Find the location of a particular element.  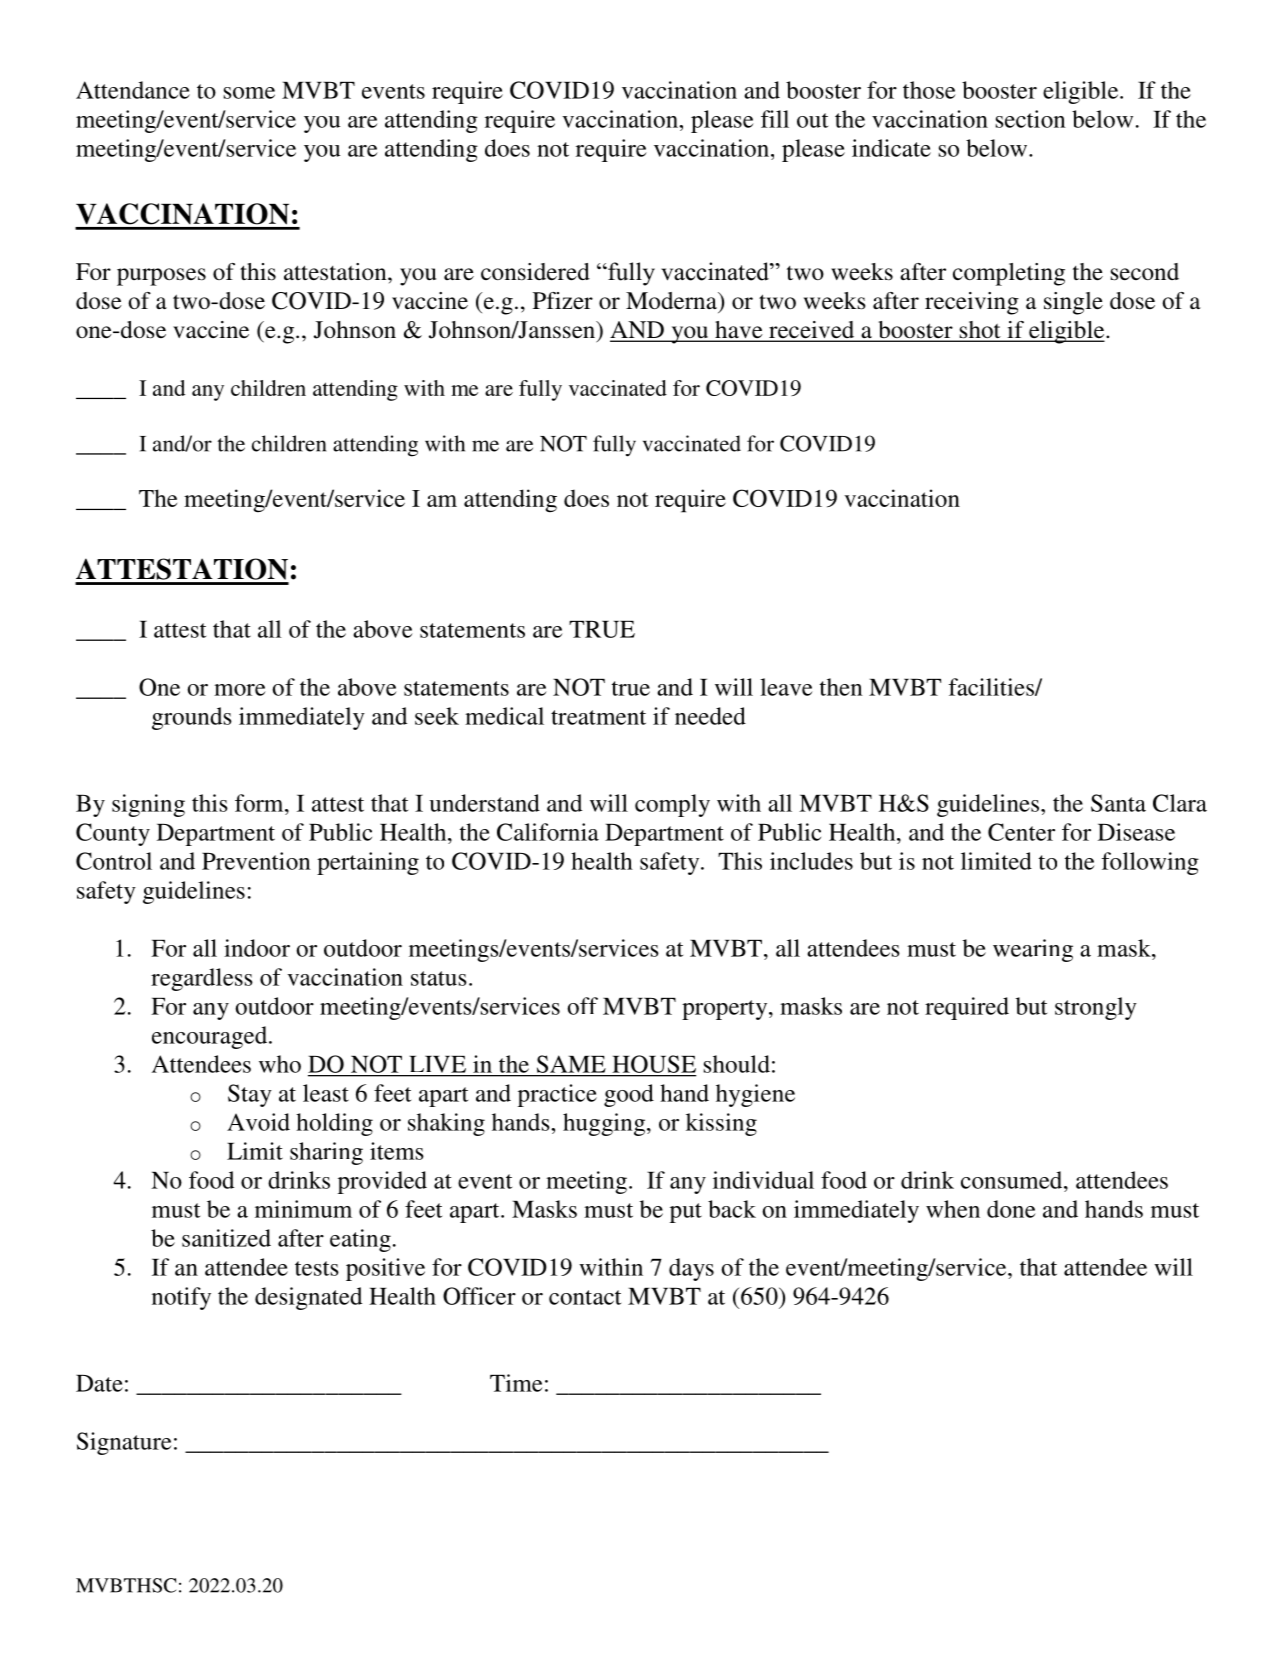

fill is located at coordinates (775, 119).
